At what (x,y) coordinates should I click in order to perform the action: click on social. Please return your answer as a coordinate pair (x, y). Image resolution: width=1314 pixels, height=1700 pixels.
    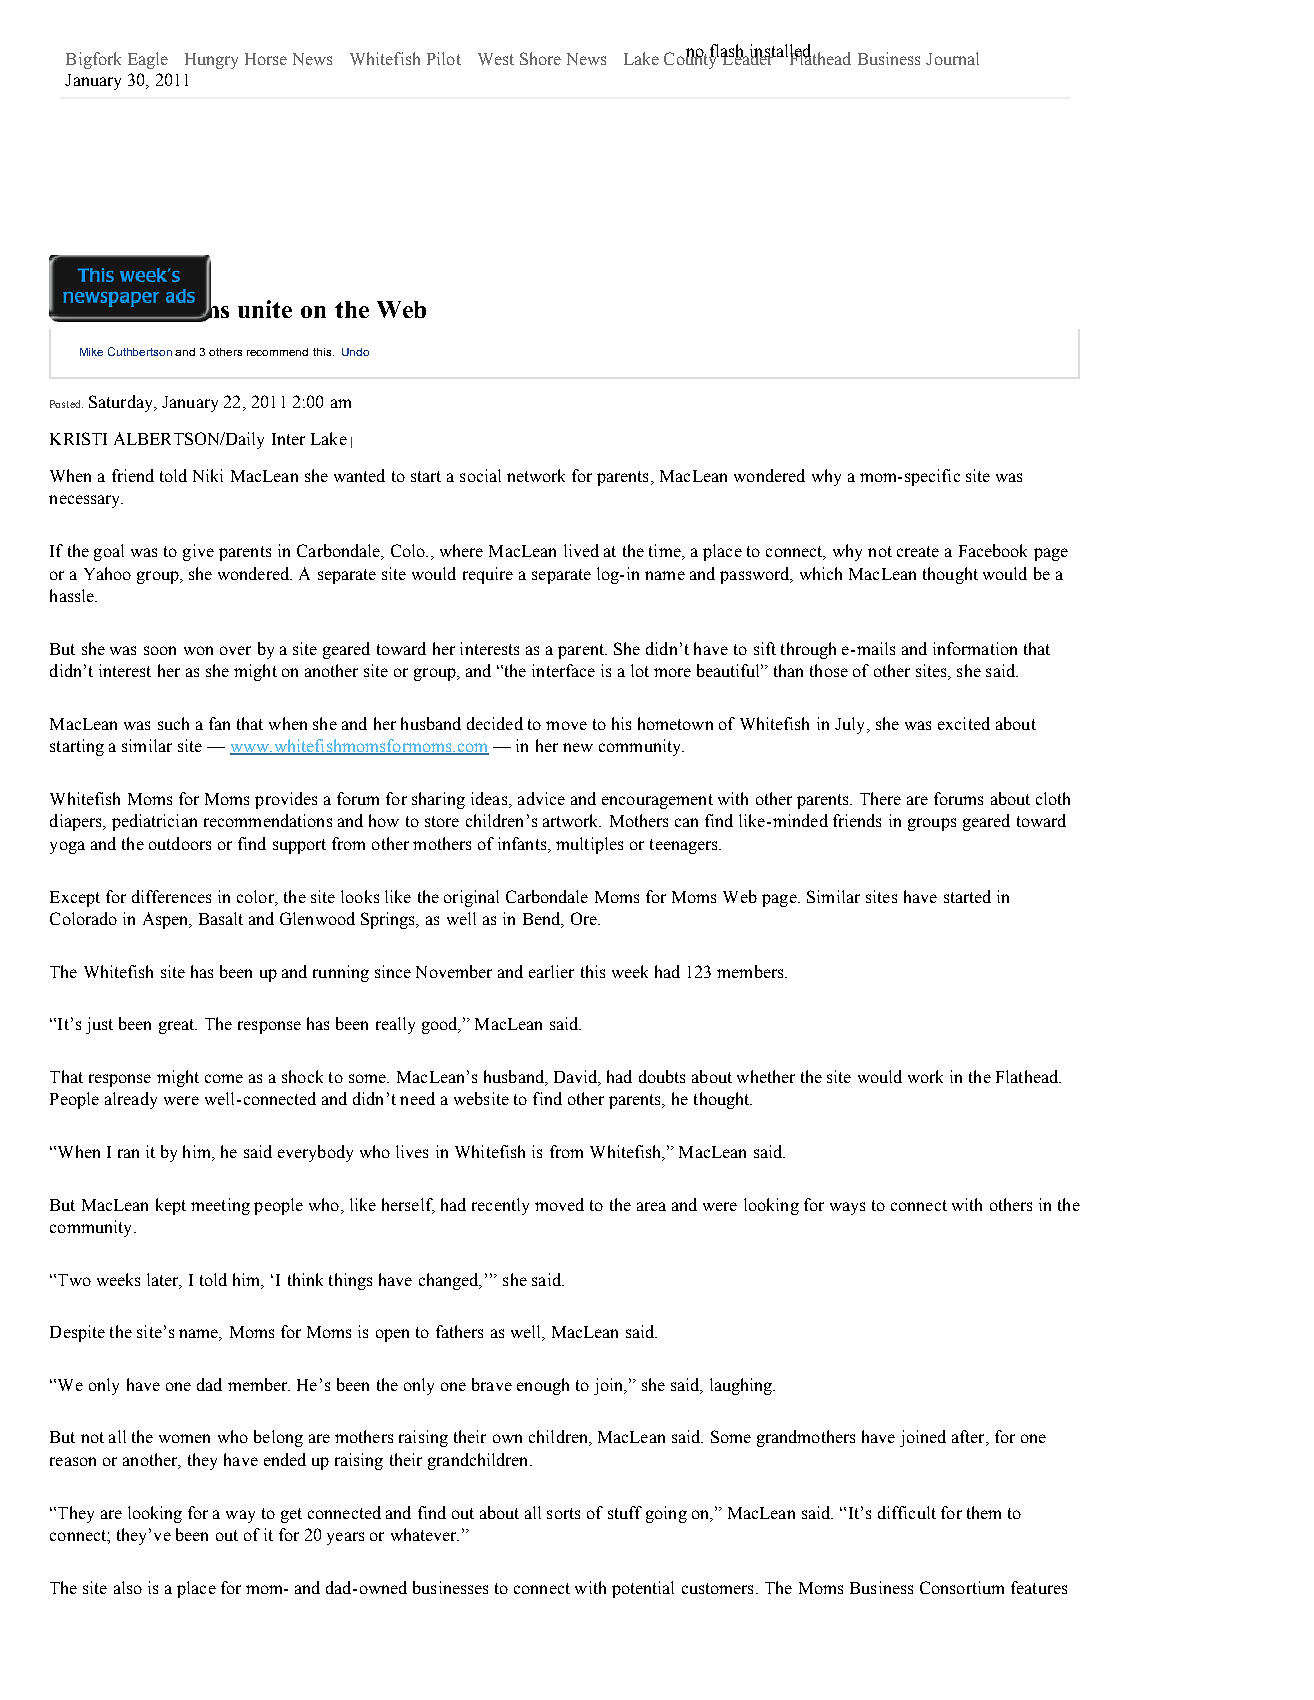
    Looking at the image, I should click on (480, 475).
